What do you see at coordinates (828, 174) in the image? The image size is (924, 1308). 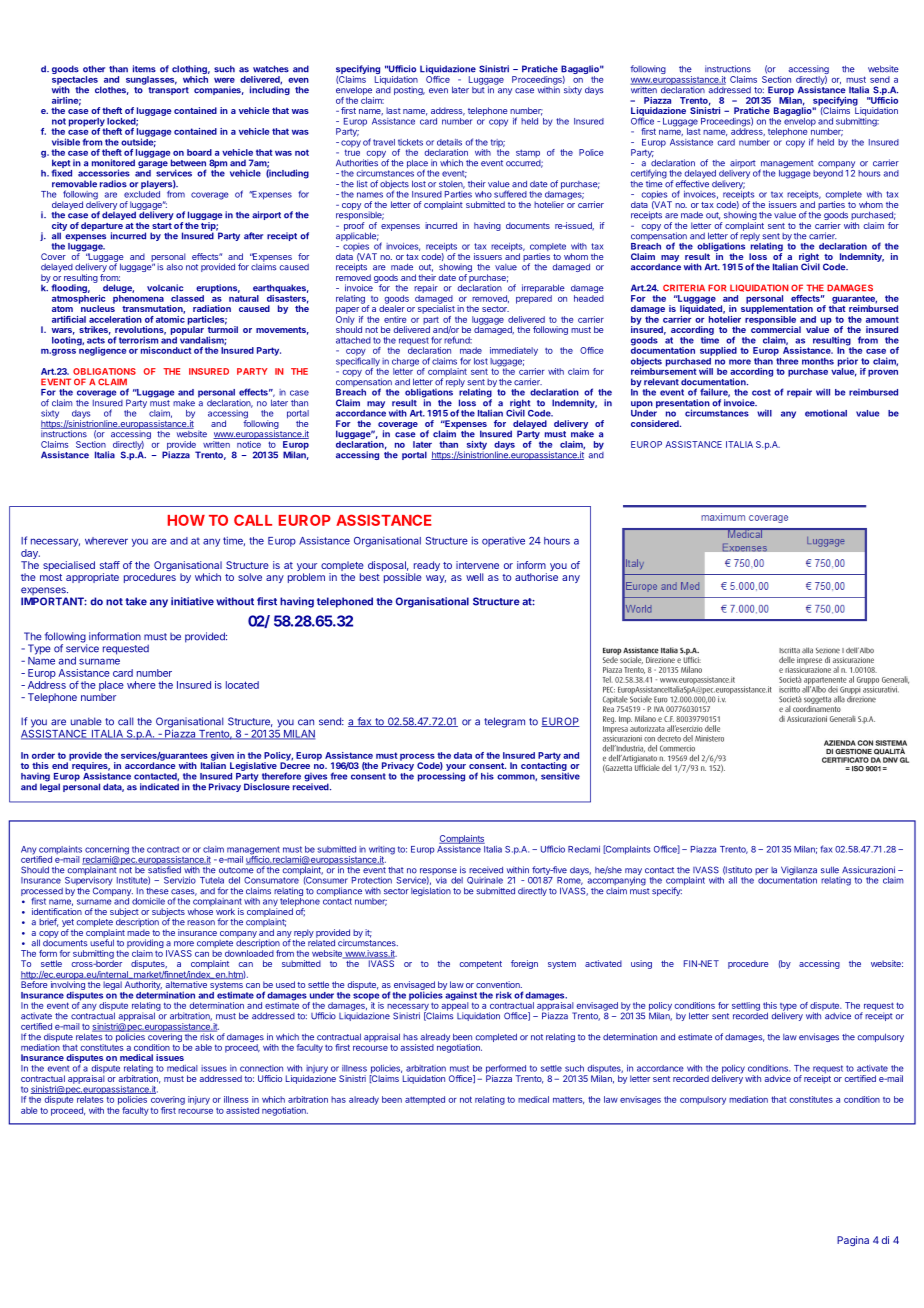 I see `beyond` at bounding box center [828, 174].
